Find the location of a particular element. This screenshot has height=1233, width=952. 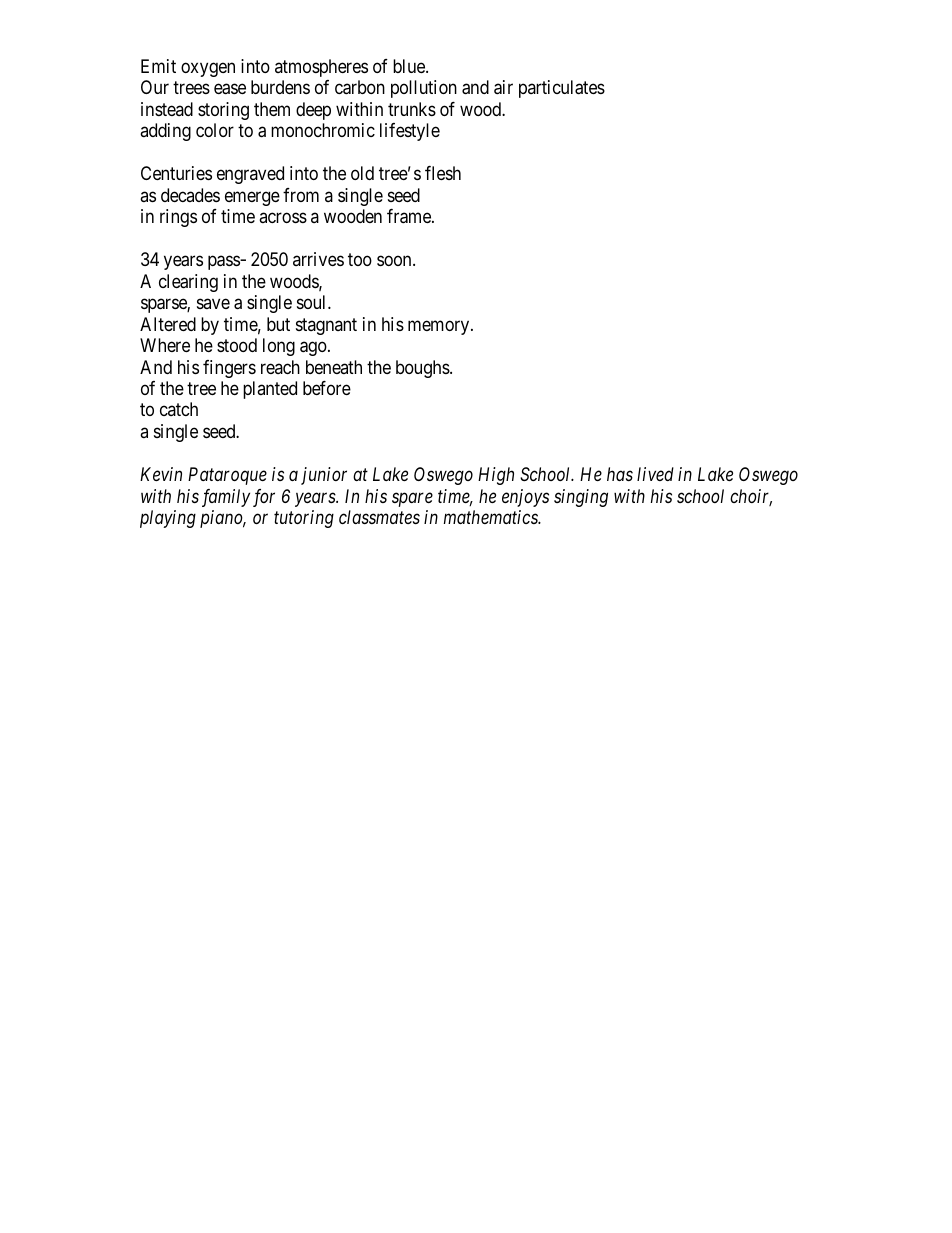

boughs is located at coordinates (423, 369).
